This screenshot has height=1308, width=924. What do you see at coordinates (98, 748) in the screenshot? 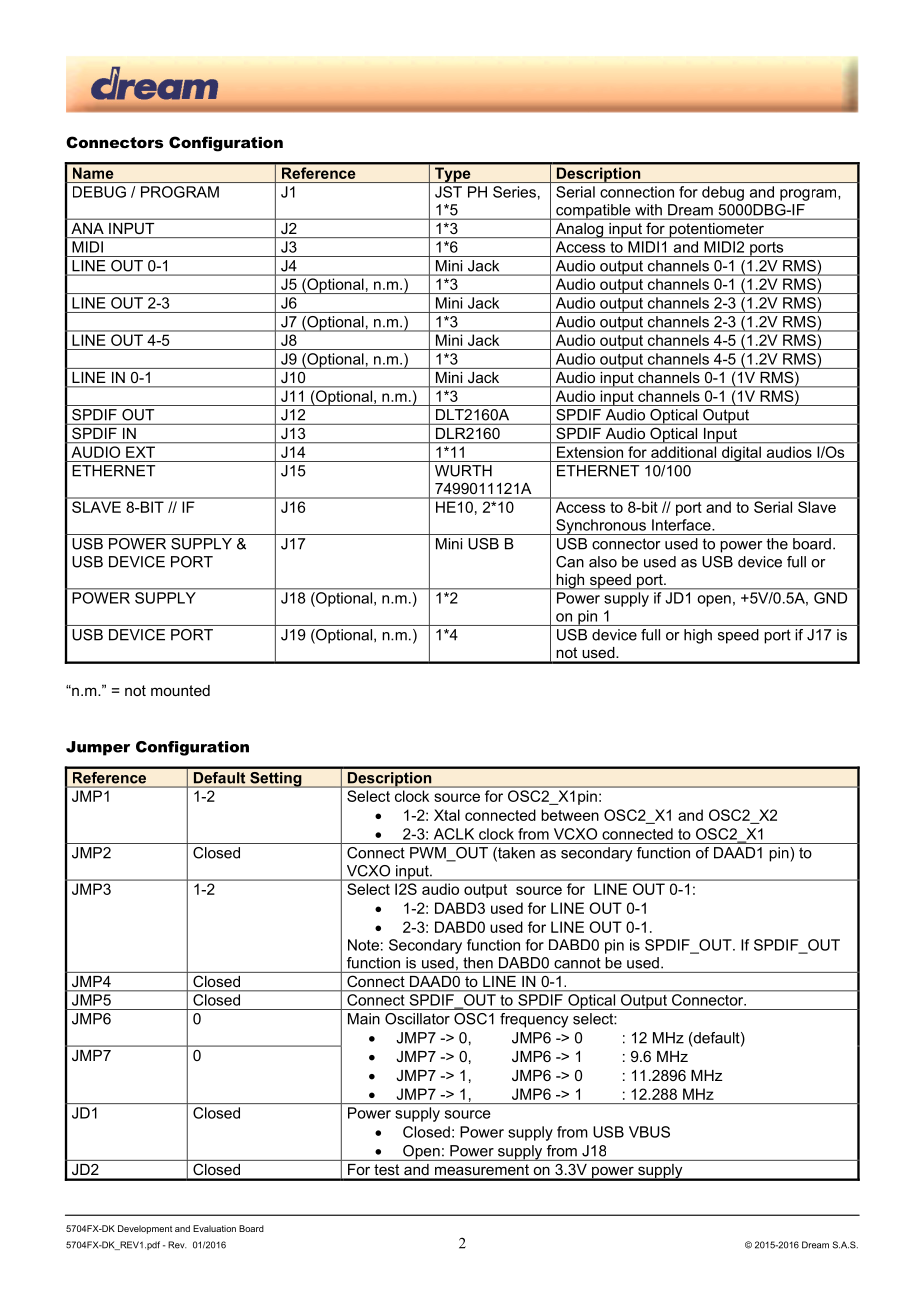
I see `Jumper` at bounding box center [98, 748].
